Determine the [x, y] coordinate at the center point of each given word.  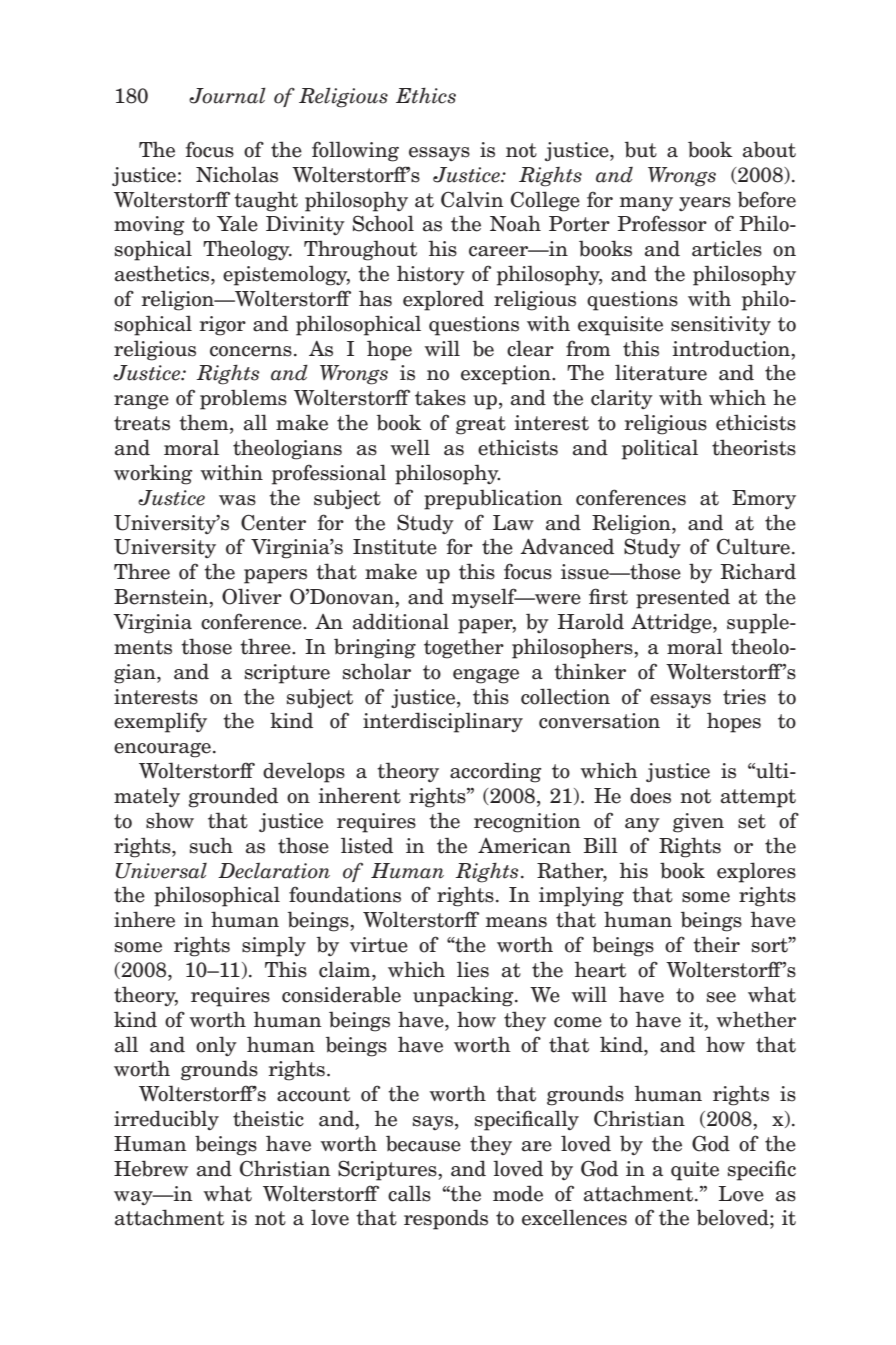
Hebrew [151, 1168]
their [716, 944]
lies [473, 969]
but [641, 149]
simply [274, 946]
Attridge [672, 623]
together [464, 648]
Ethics [426, 96]
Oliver [252, 596]
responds [446, 1219]
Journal [227, 95]
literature [661, 372]
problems [243, 399]
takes [440, 397]
